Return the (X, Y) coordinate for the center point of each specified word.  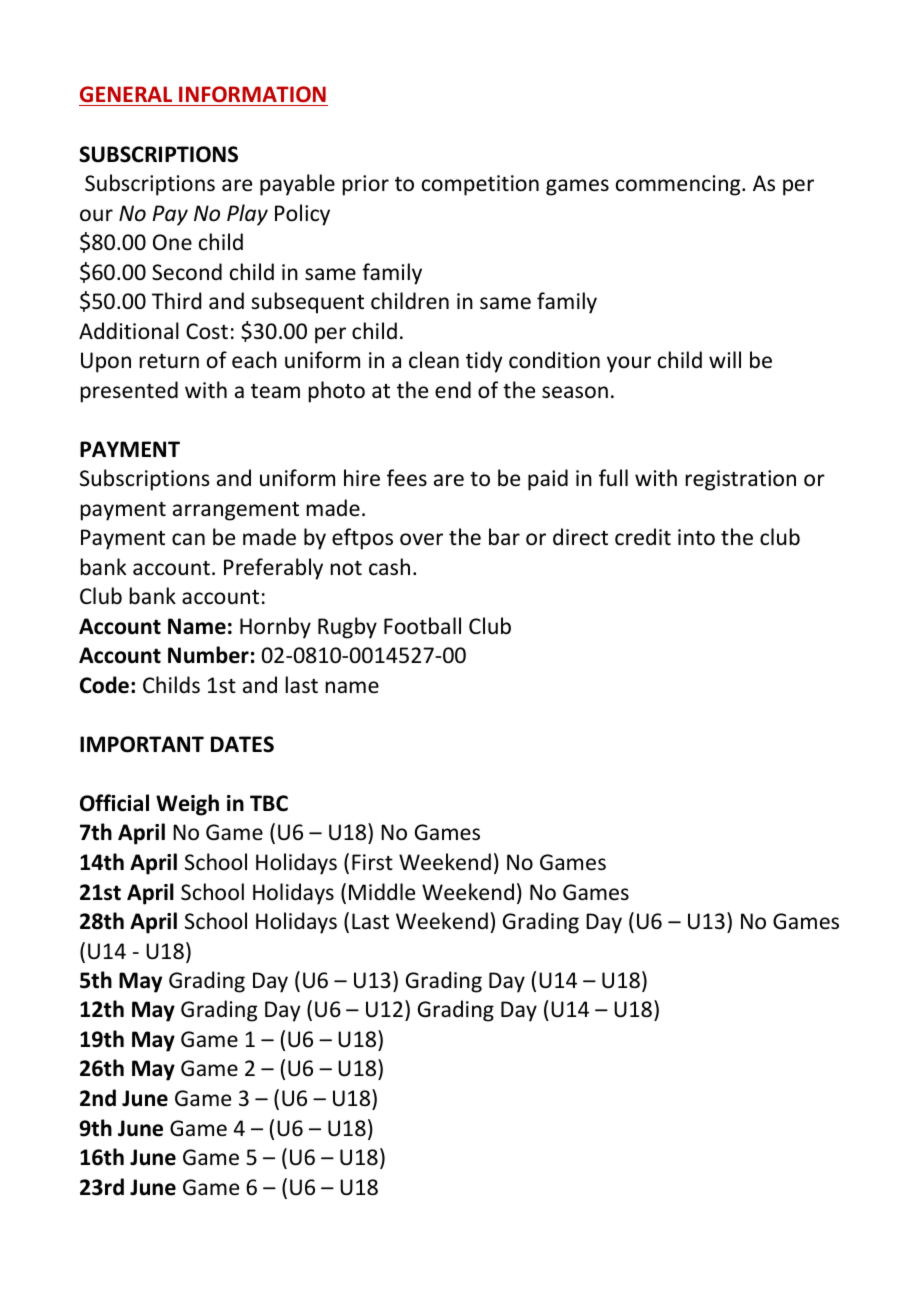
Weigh (187, 805)
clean (434, 360)
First (372, 862)
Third (176, 300)
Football (422, 626)
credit (643, 537)
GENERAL (126, 94)
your (629, 364)
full (613, 477)
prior (366, 185)
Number (208, 655)
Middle (382, 892)
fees (407, 478)
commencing (679, 185)
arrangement (236, 511)
